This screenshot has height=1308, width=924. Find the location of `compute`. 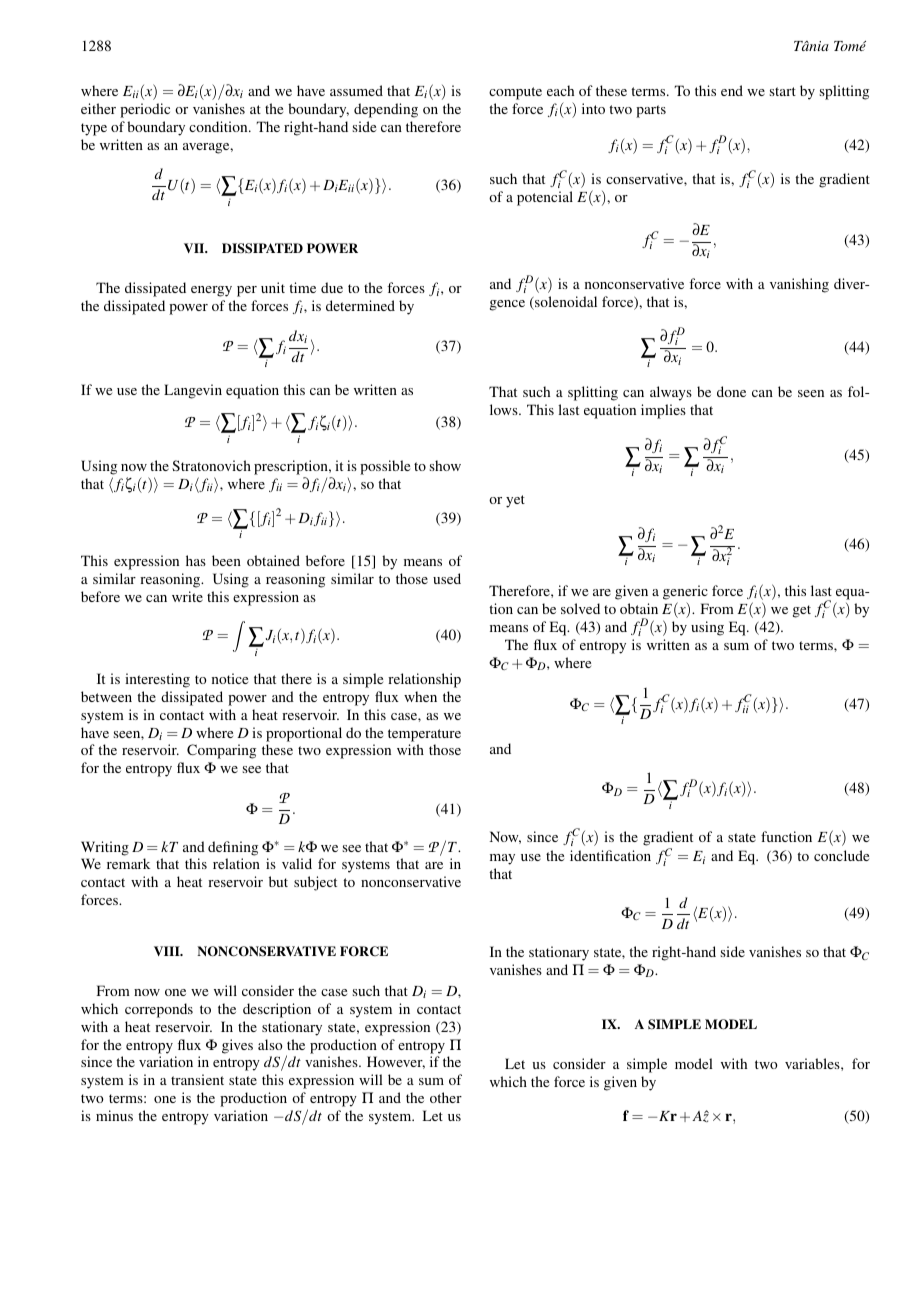

compute is located at coordinates (515, 93).
